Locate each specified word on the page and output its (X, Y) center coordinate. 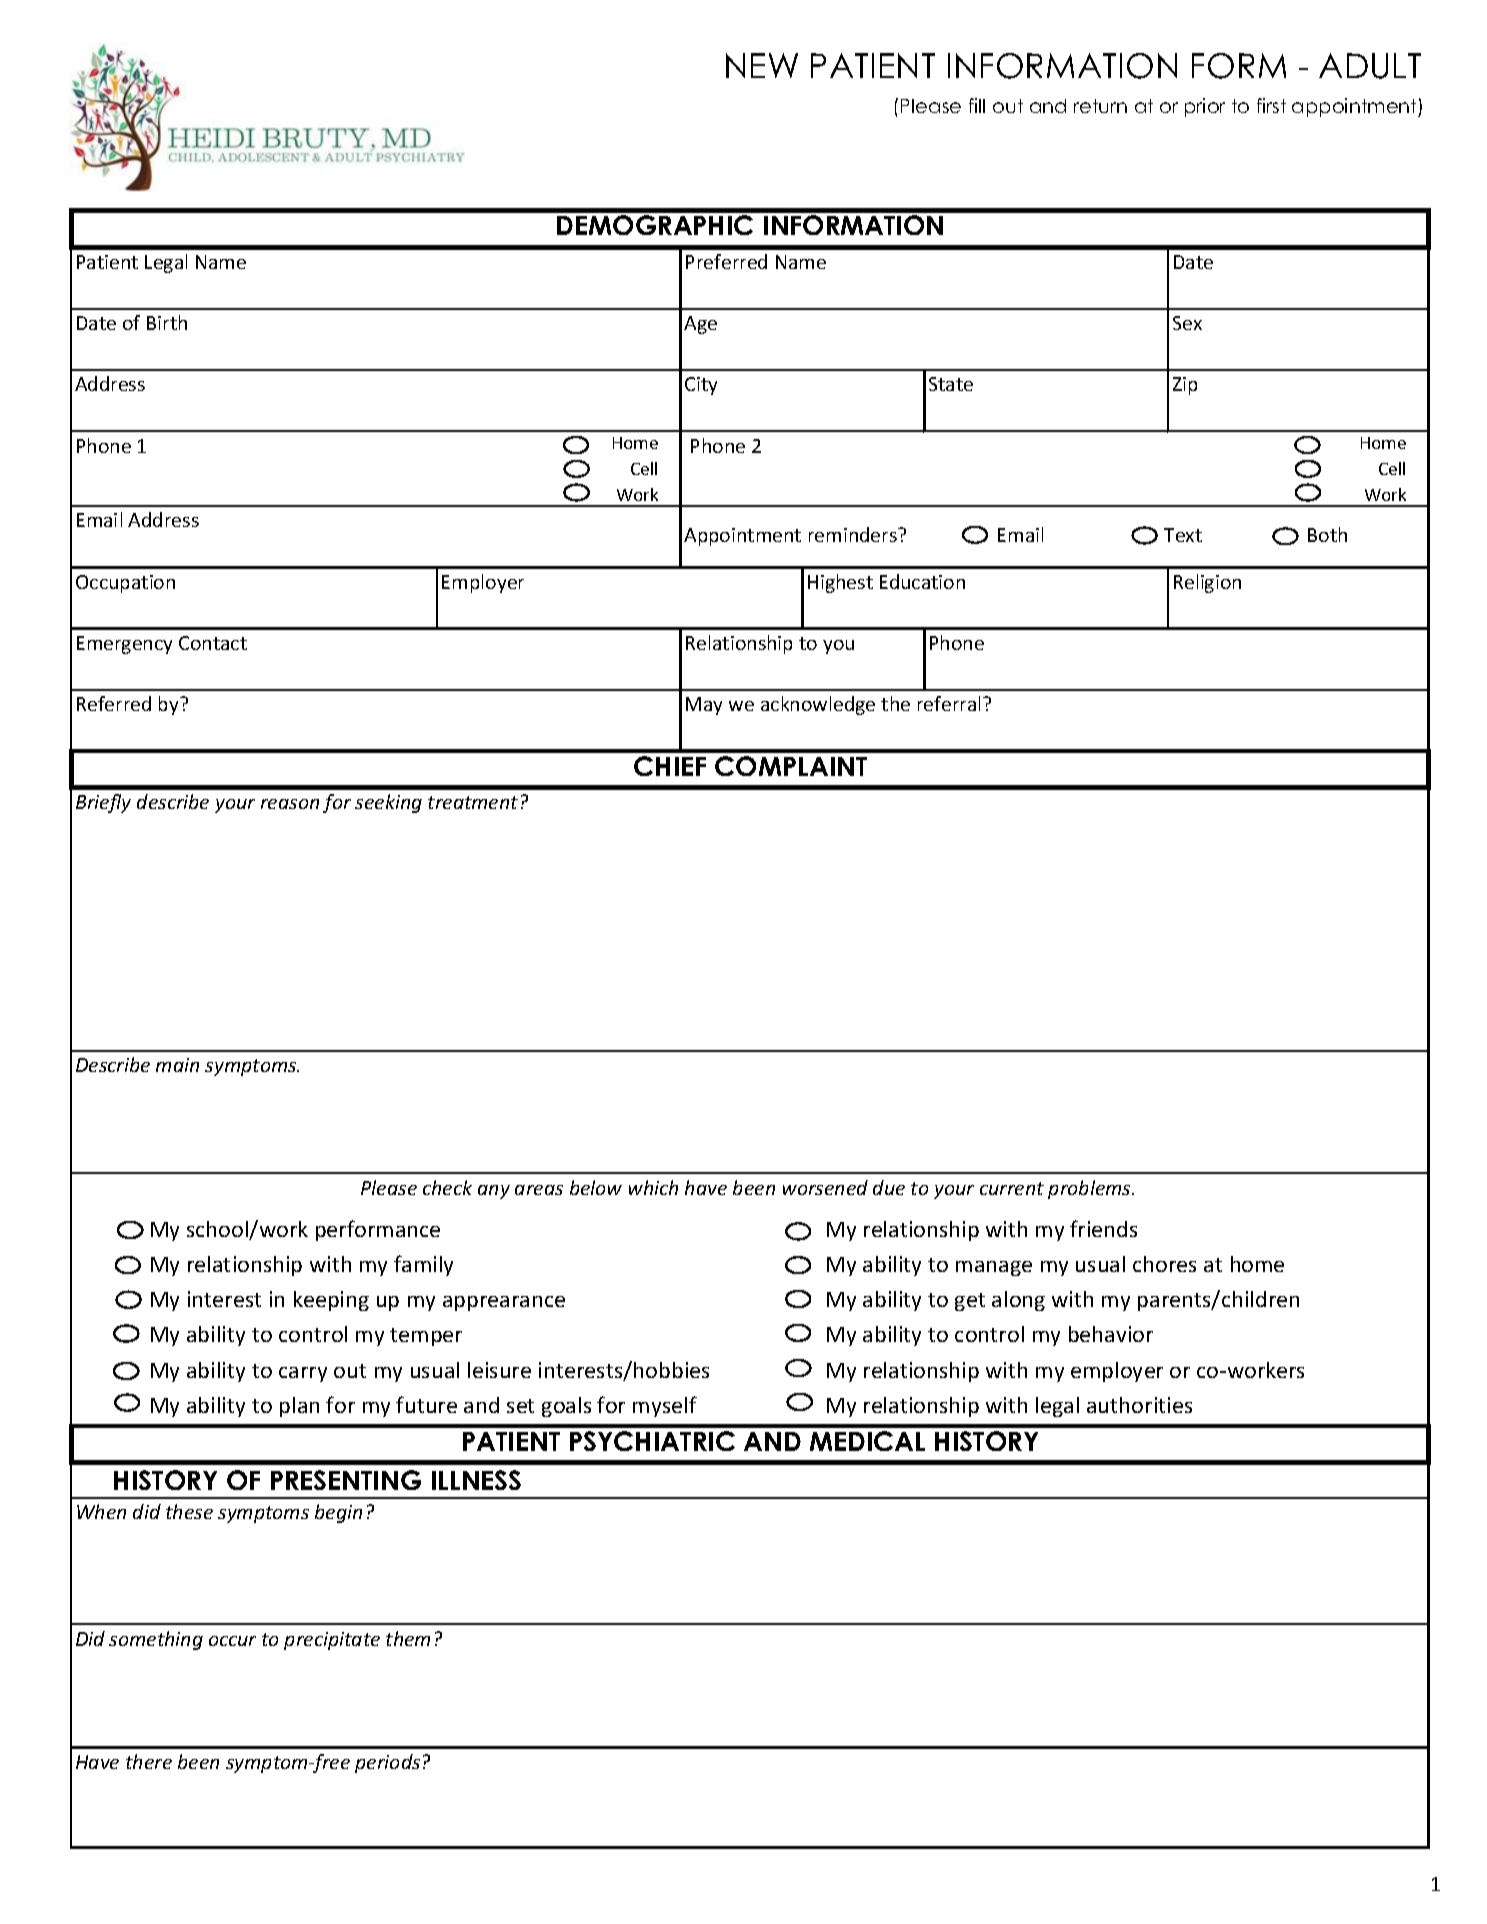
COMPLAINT (791, 766)
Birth (167, 322)
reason (290, 804)
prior (1205, 107)
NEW (762, 65)
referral (951, 703)
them (408, 1638)
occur (232, 1641)
